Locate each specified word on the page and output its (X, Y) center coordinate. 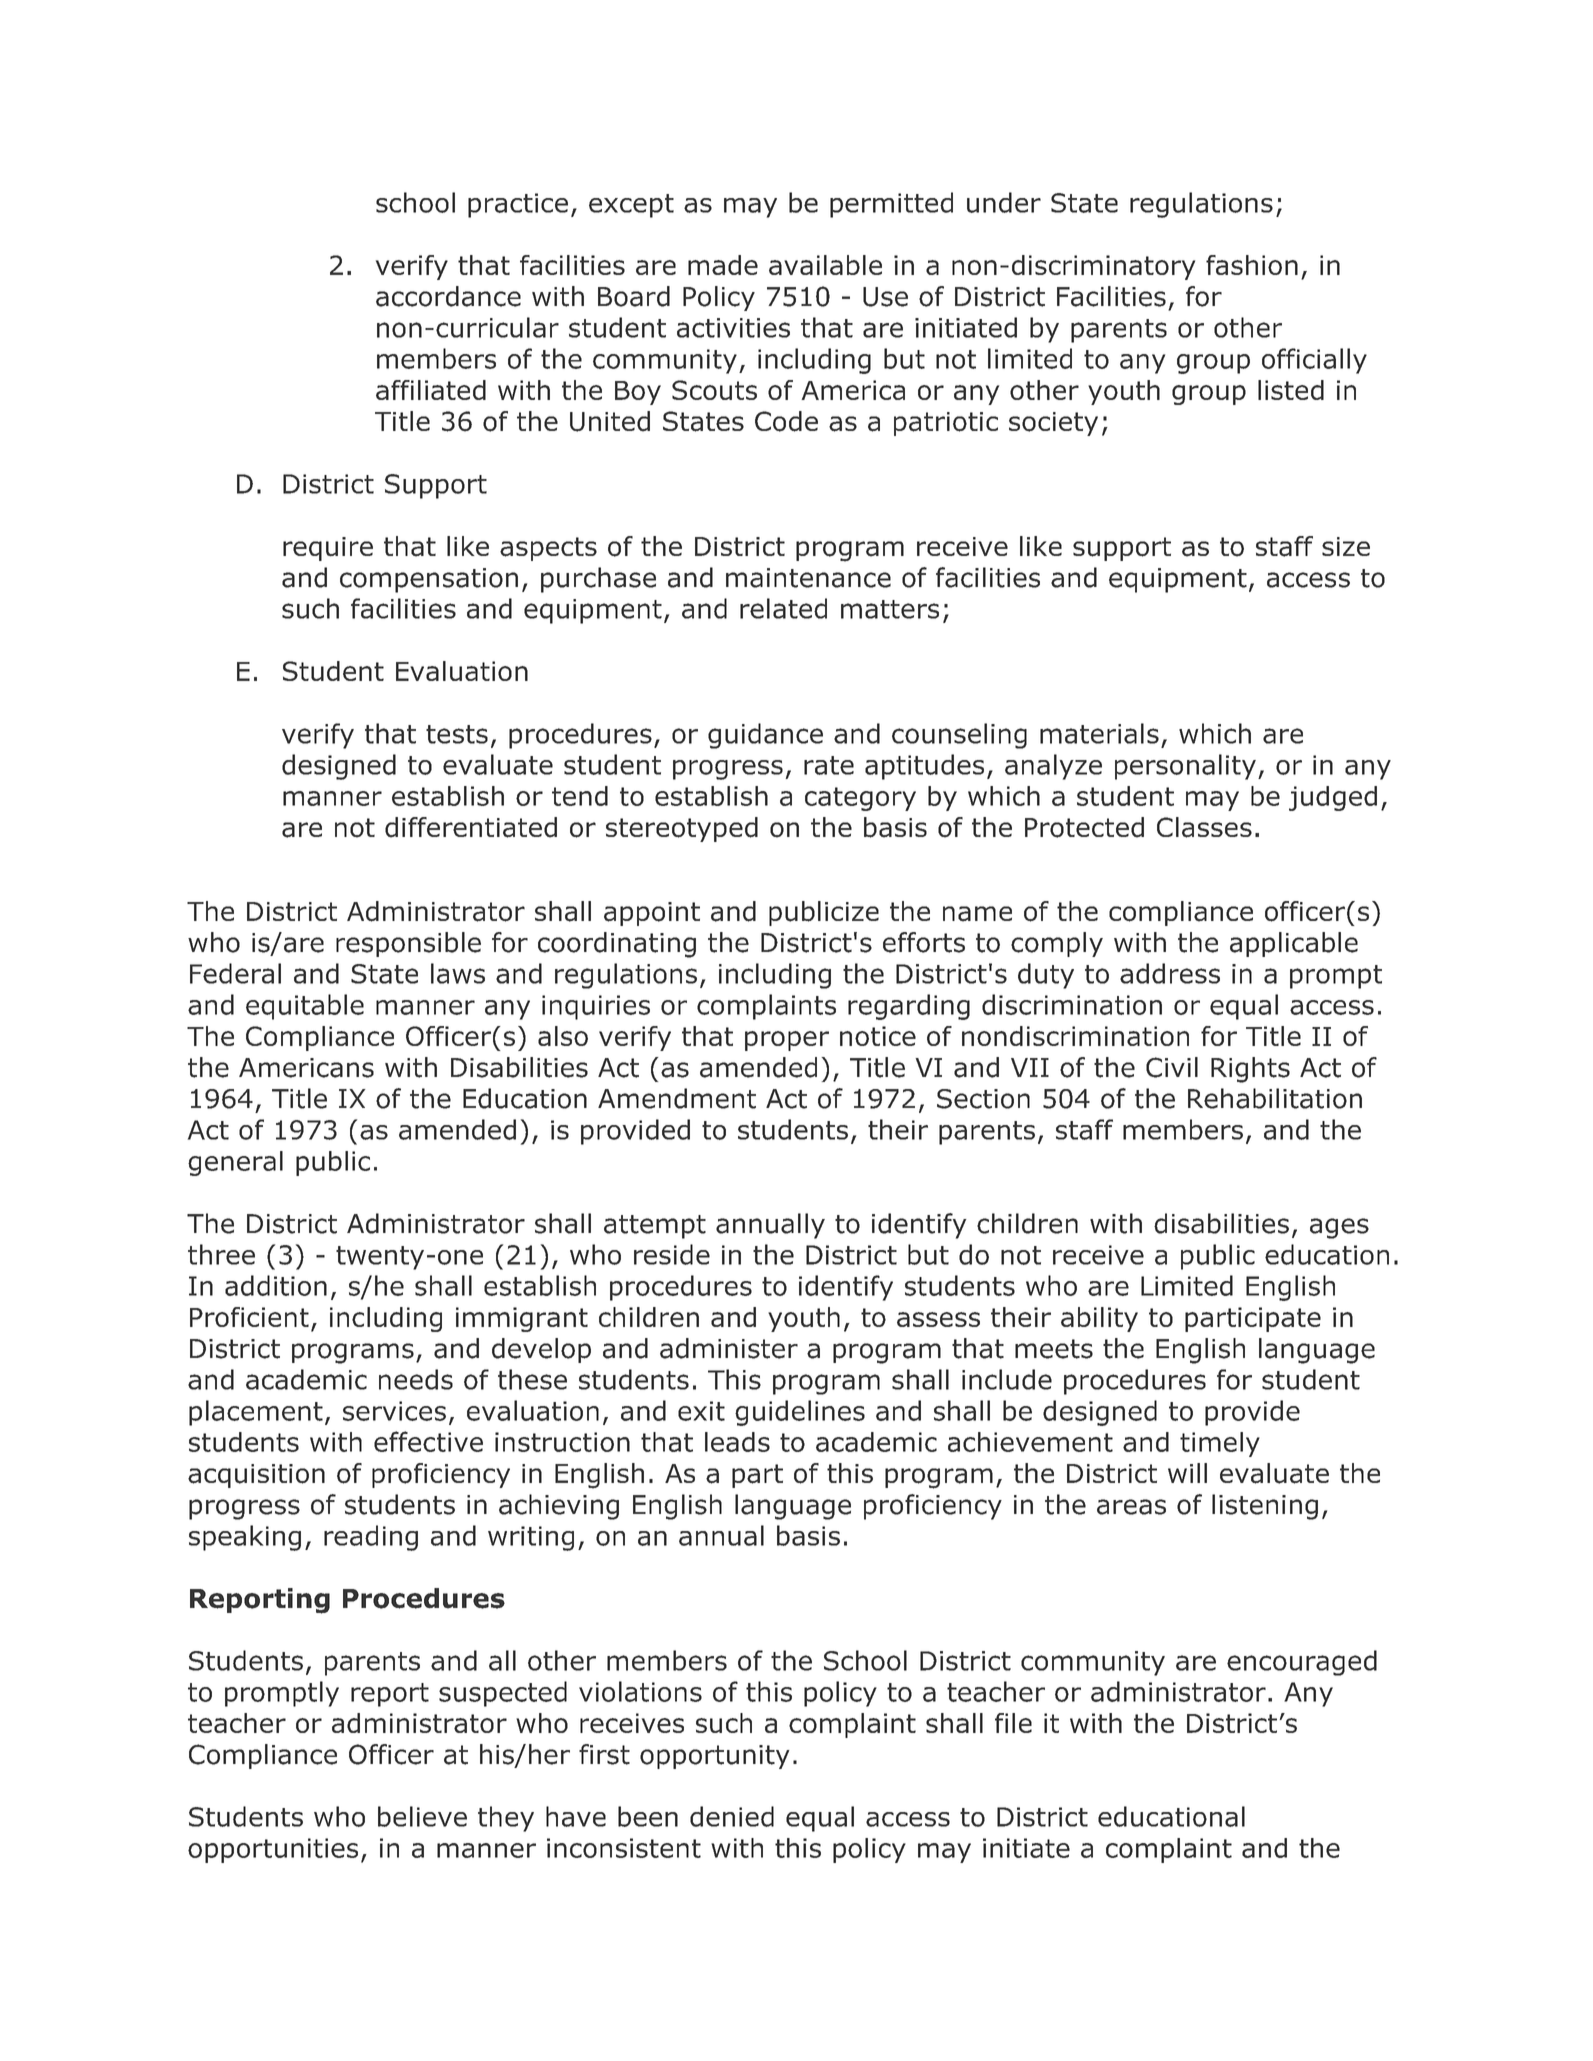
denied (732, 1816)
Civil (1172, 1067)
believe (422, 1816)
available (825, 265)
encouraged (1302, 1663)
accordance (448, 296)
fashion (1252, 265)
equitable (305, 1007)
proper (787, 1041)
